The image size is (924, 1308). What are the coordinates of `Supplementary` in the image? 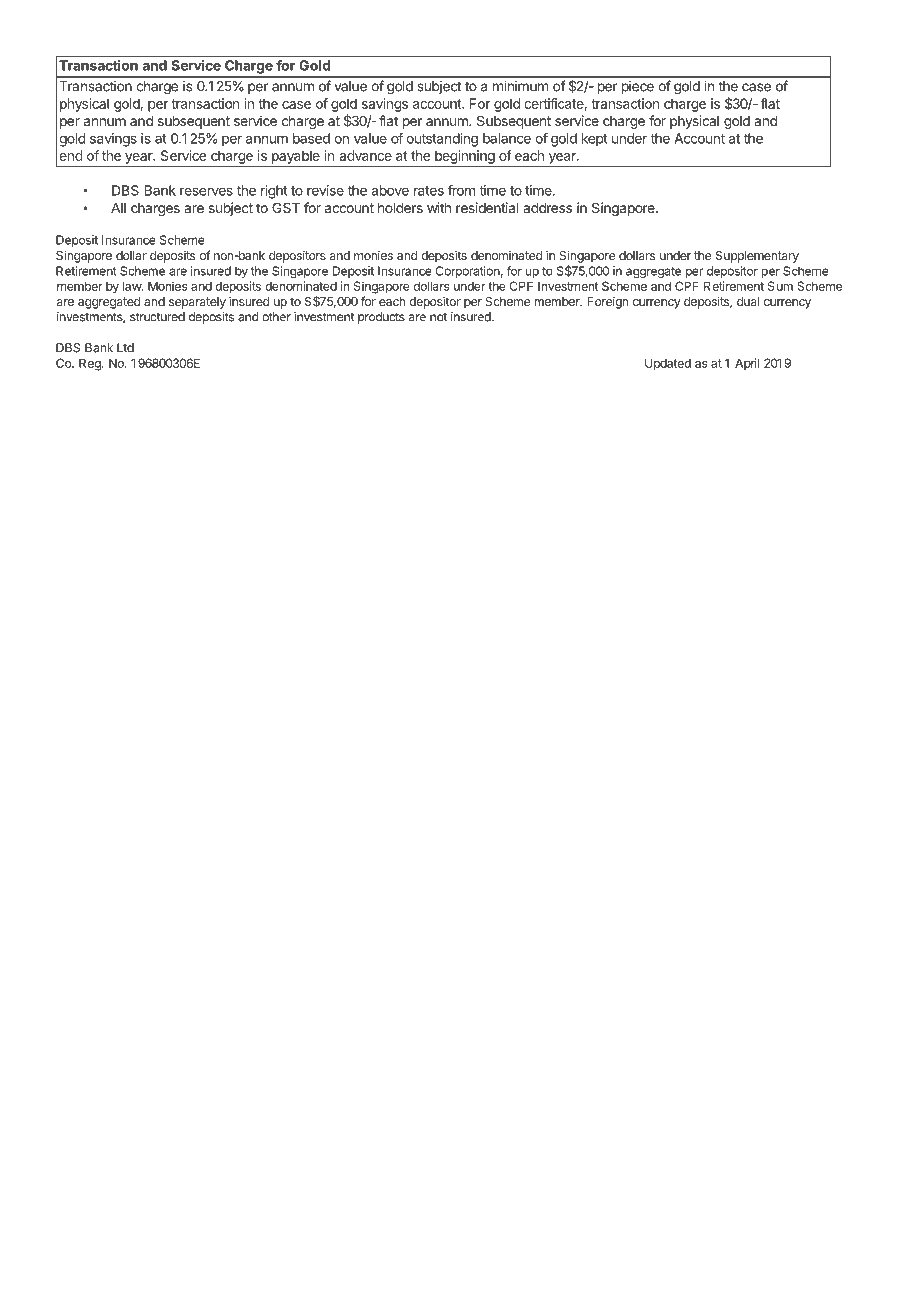 It's located at (757, 257).
